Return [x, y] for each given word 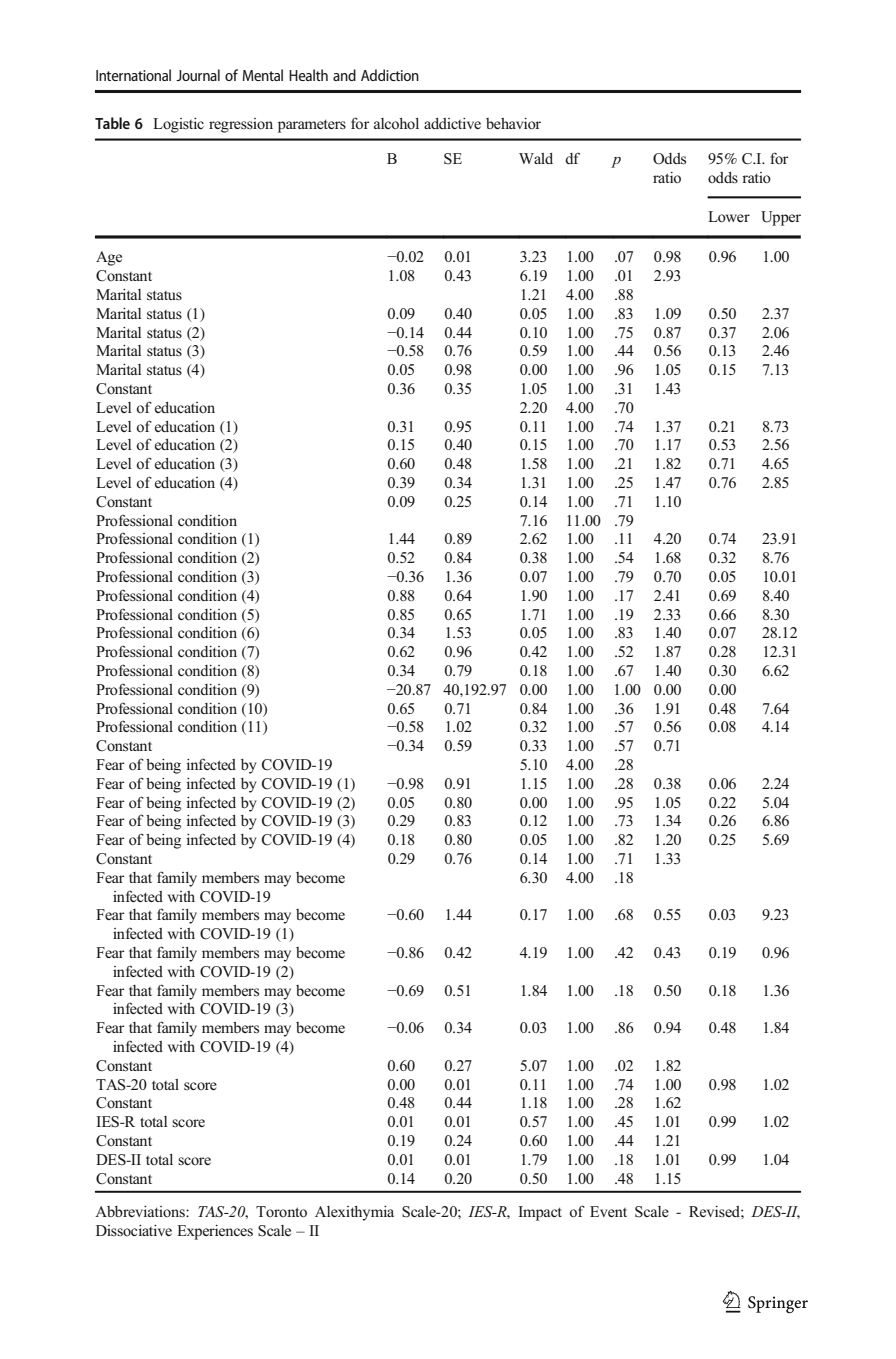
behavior [513, 124]
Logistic [178, 125]
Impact [540, 1213]
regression [241, 125]
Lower [729, 217]
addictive [452, 123]
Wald [536, 158]
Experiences [215, 1232]
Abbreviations [141, 1211]
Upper [781, 218]
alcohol [396, 123]
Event [608, 1211]
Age [109, 258]
